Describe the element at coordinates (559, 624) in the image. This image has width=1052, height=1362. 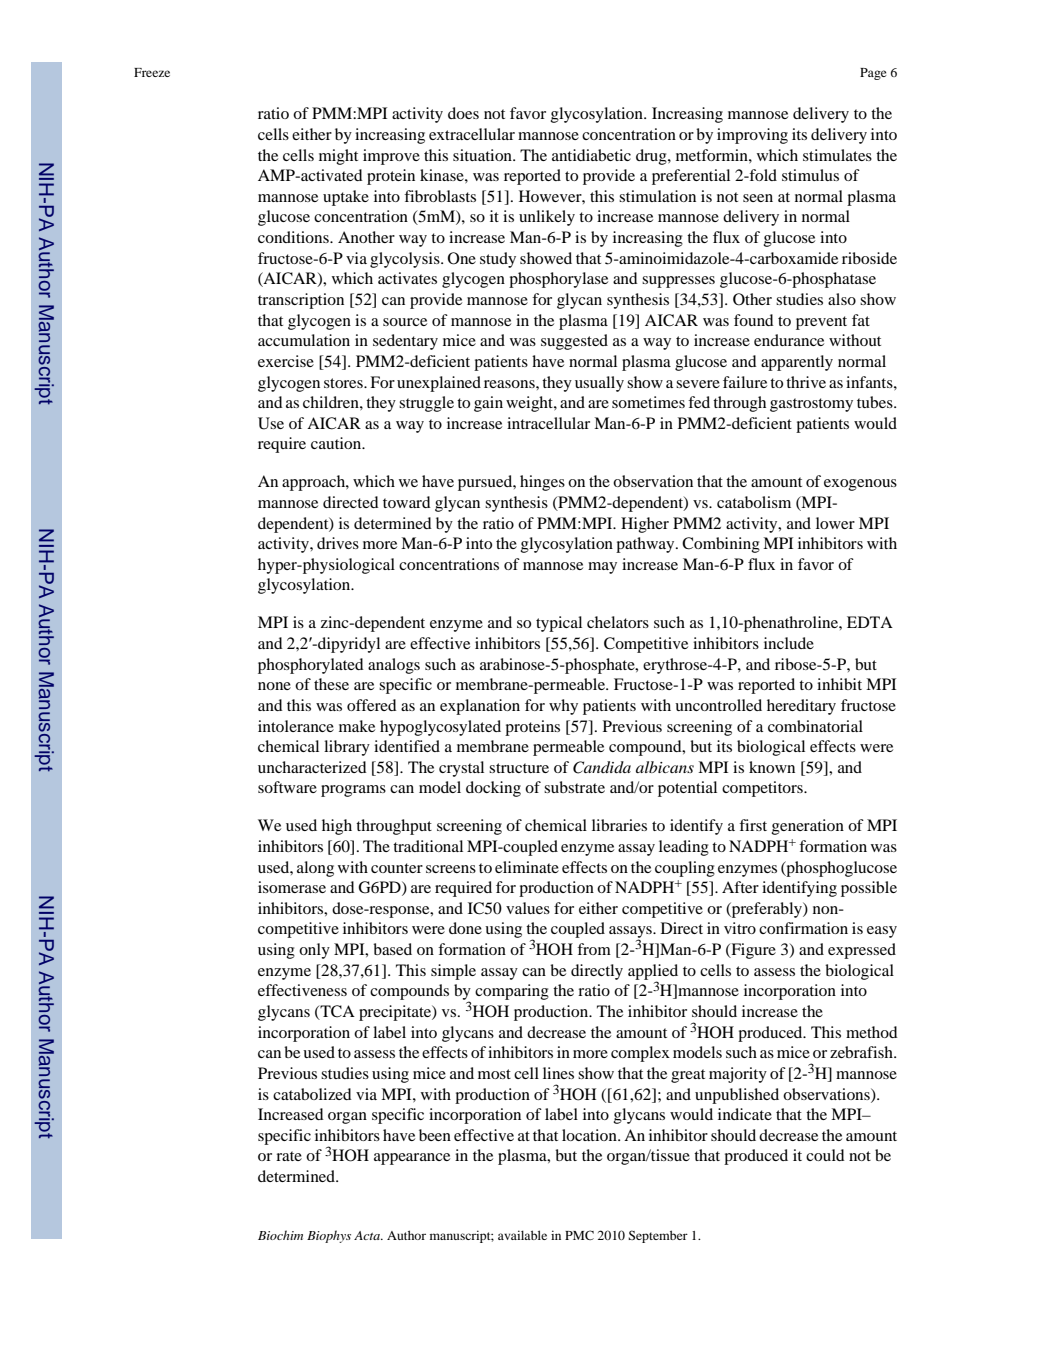
I see `typical` at that location.
